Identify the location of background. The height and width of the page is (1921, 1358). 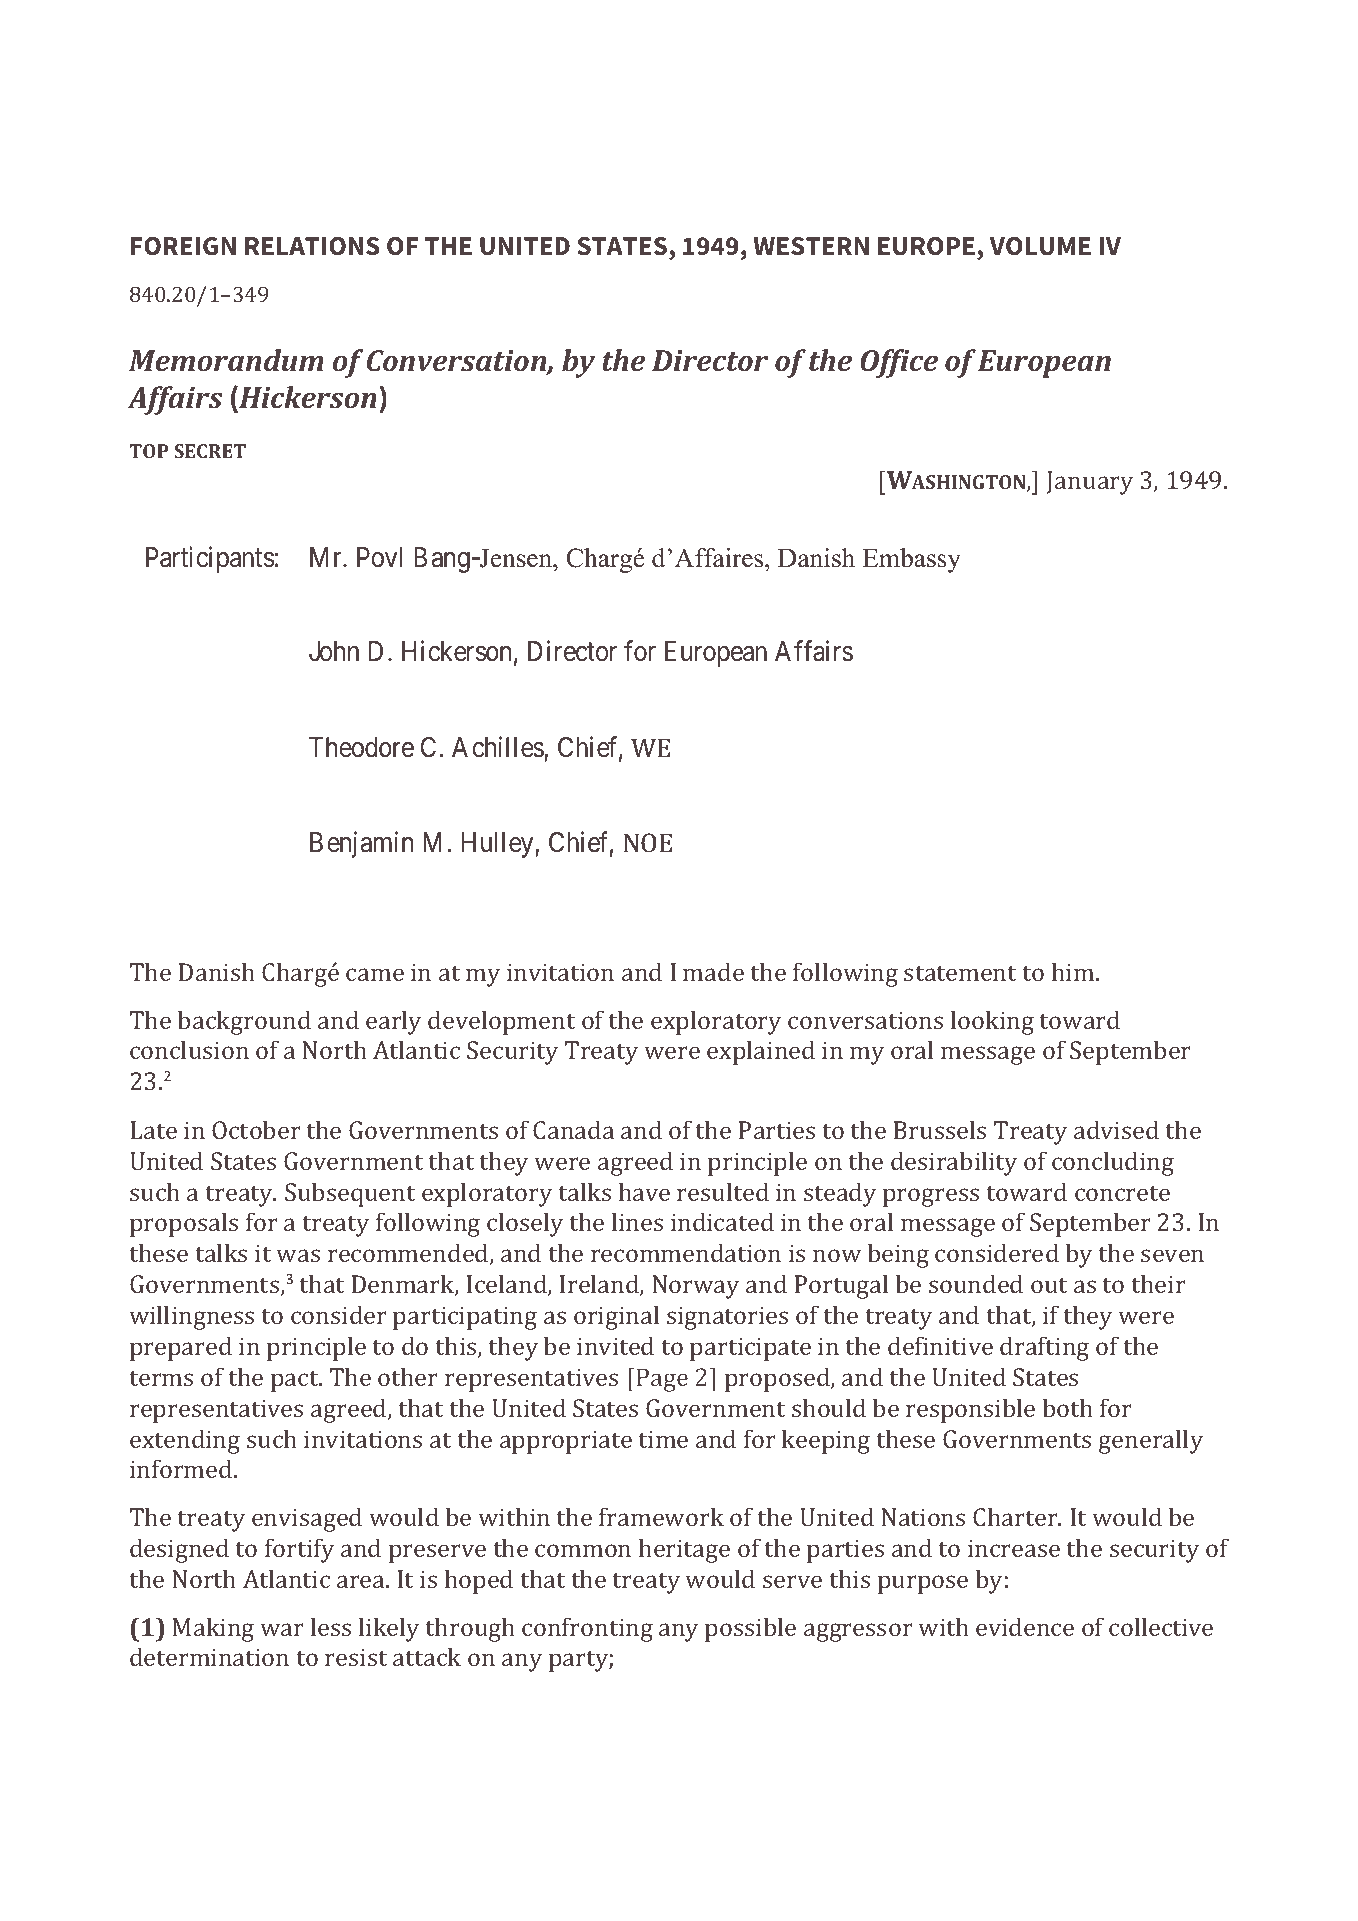
(244, 1022).
